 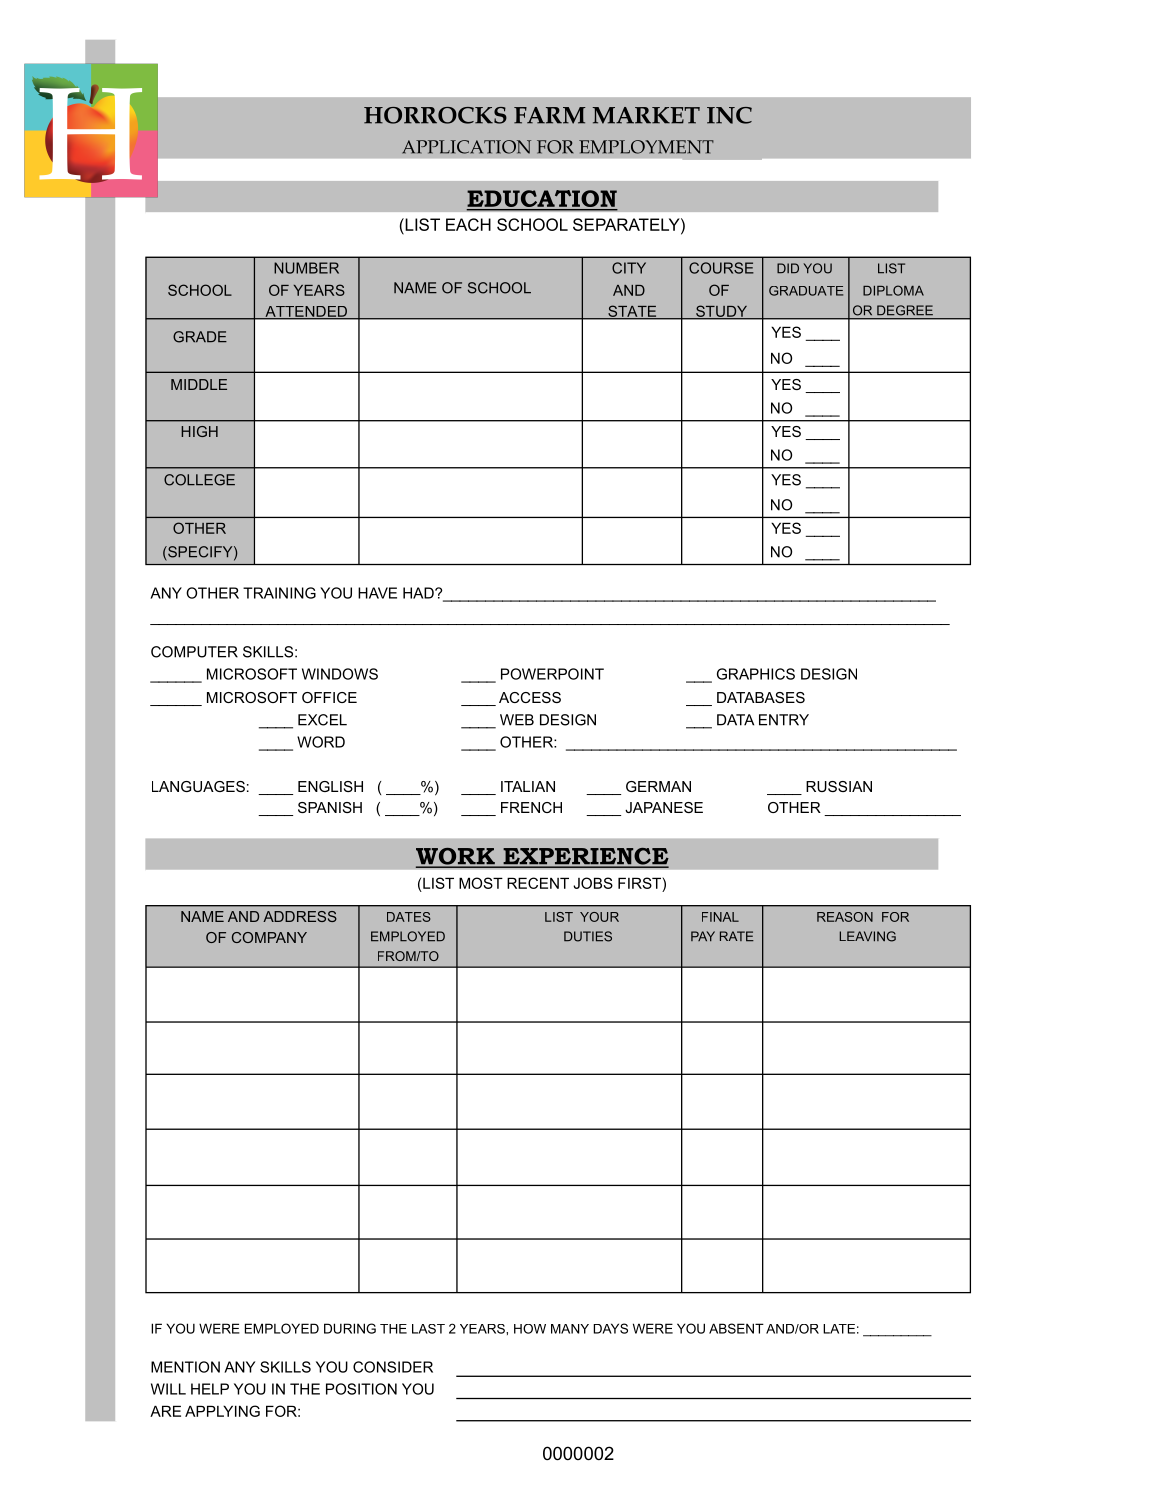 I want to click on LANGUAGES, so click(x=198, y=786).
